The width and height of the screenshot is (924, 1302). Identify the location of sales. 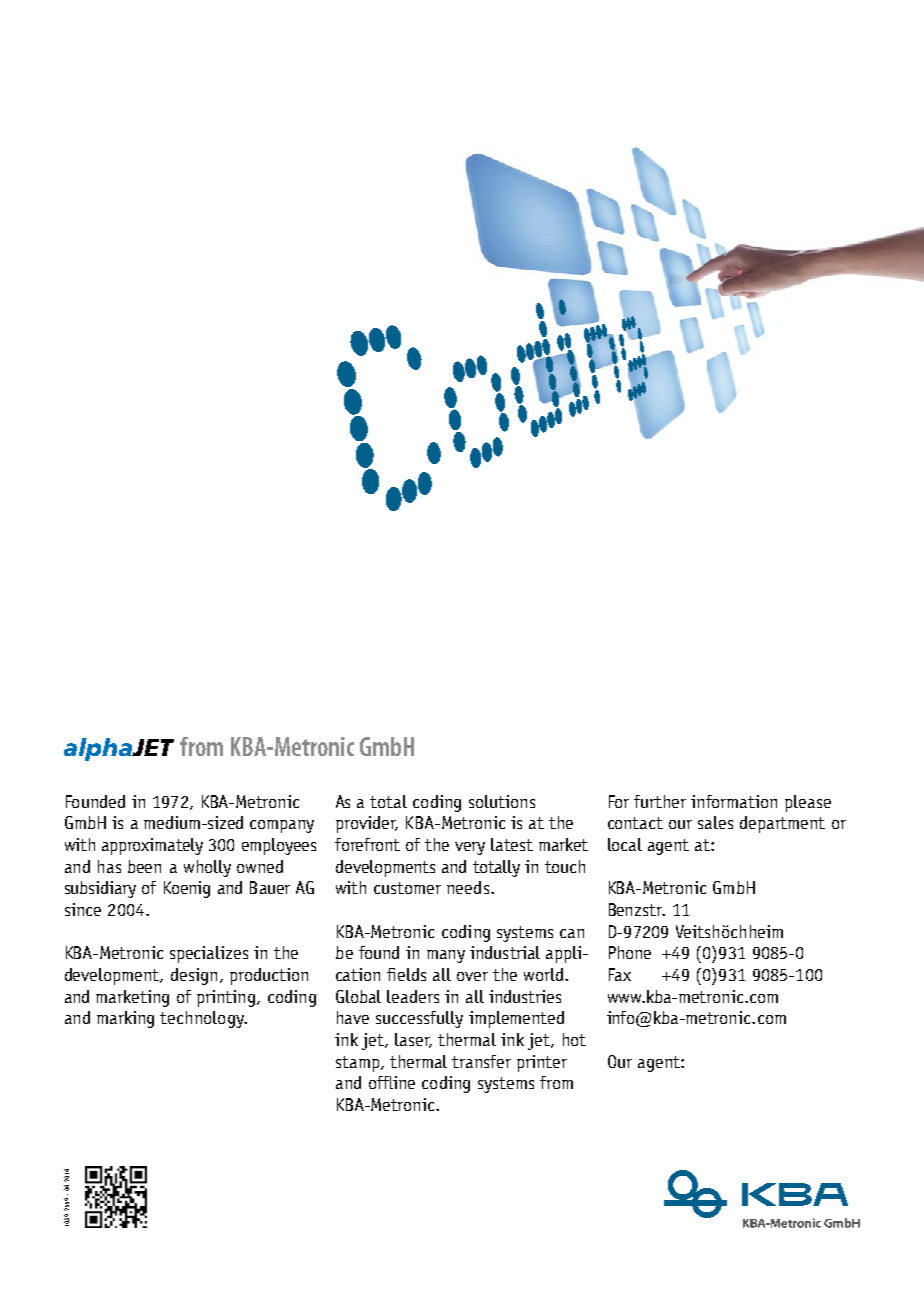
(715, 822).
